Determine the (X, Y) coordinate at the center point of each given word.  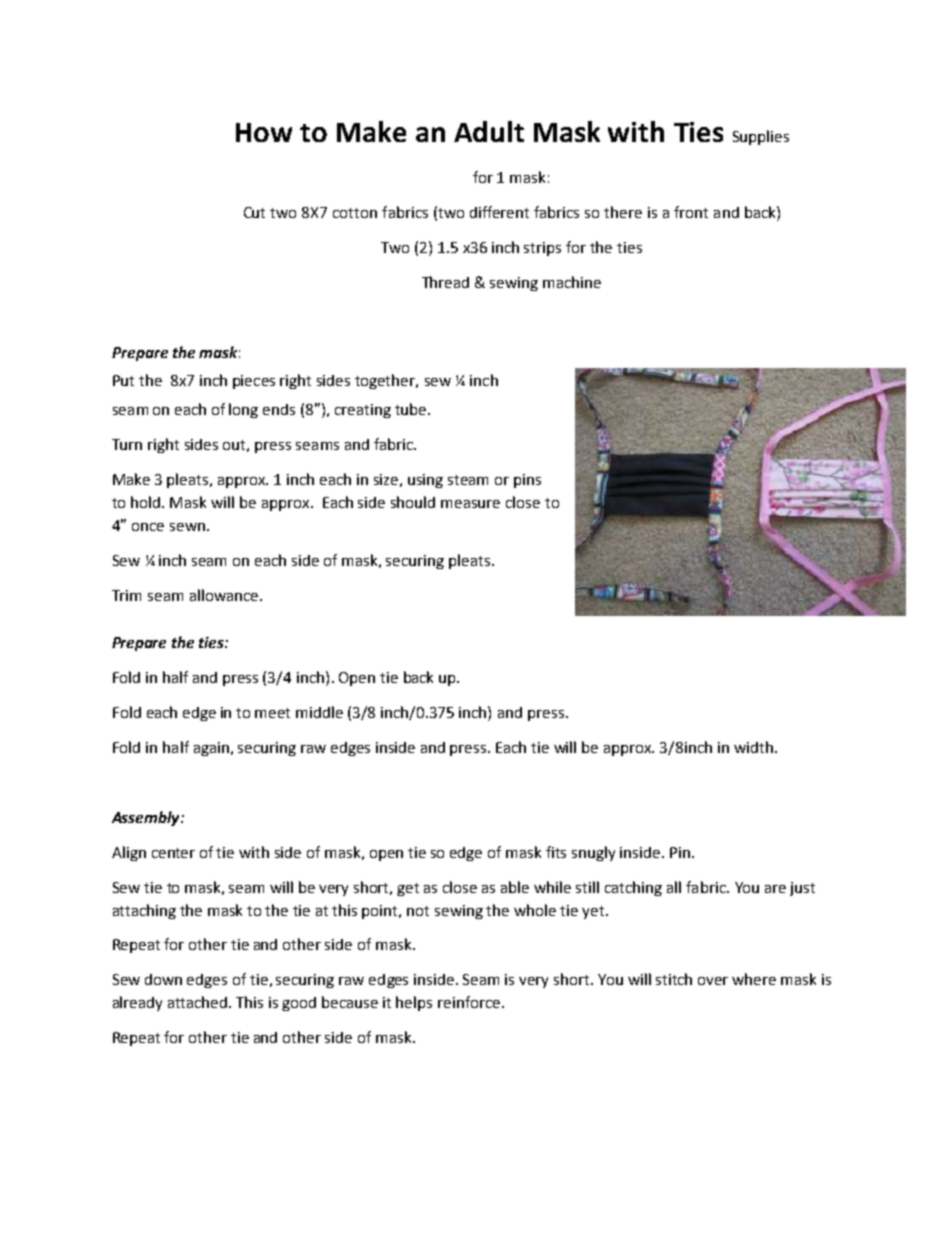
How (264, 132)
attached (199, 1002)
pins (527, 481)
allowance (225, 595)
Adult (489, 131)
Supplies (761, 137)
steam (468, 480)
